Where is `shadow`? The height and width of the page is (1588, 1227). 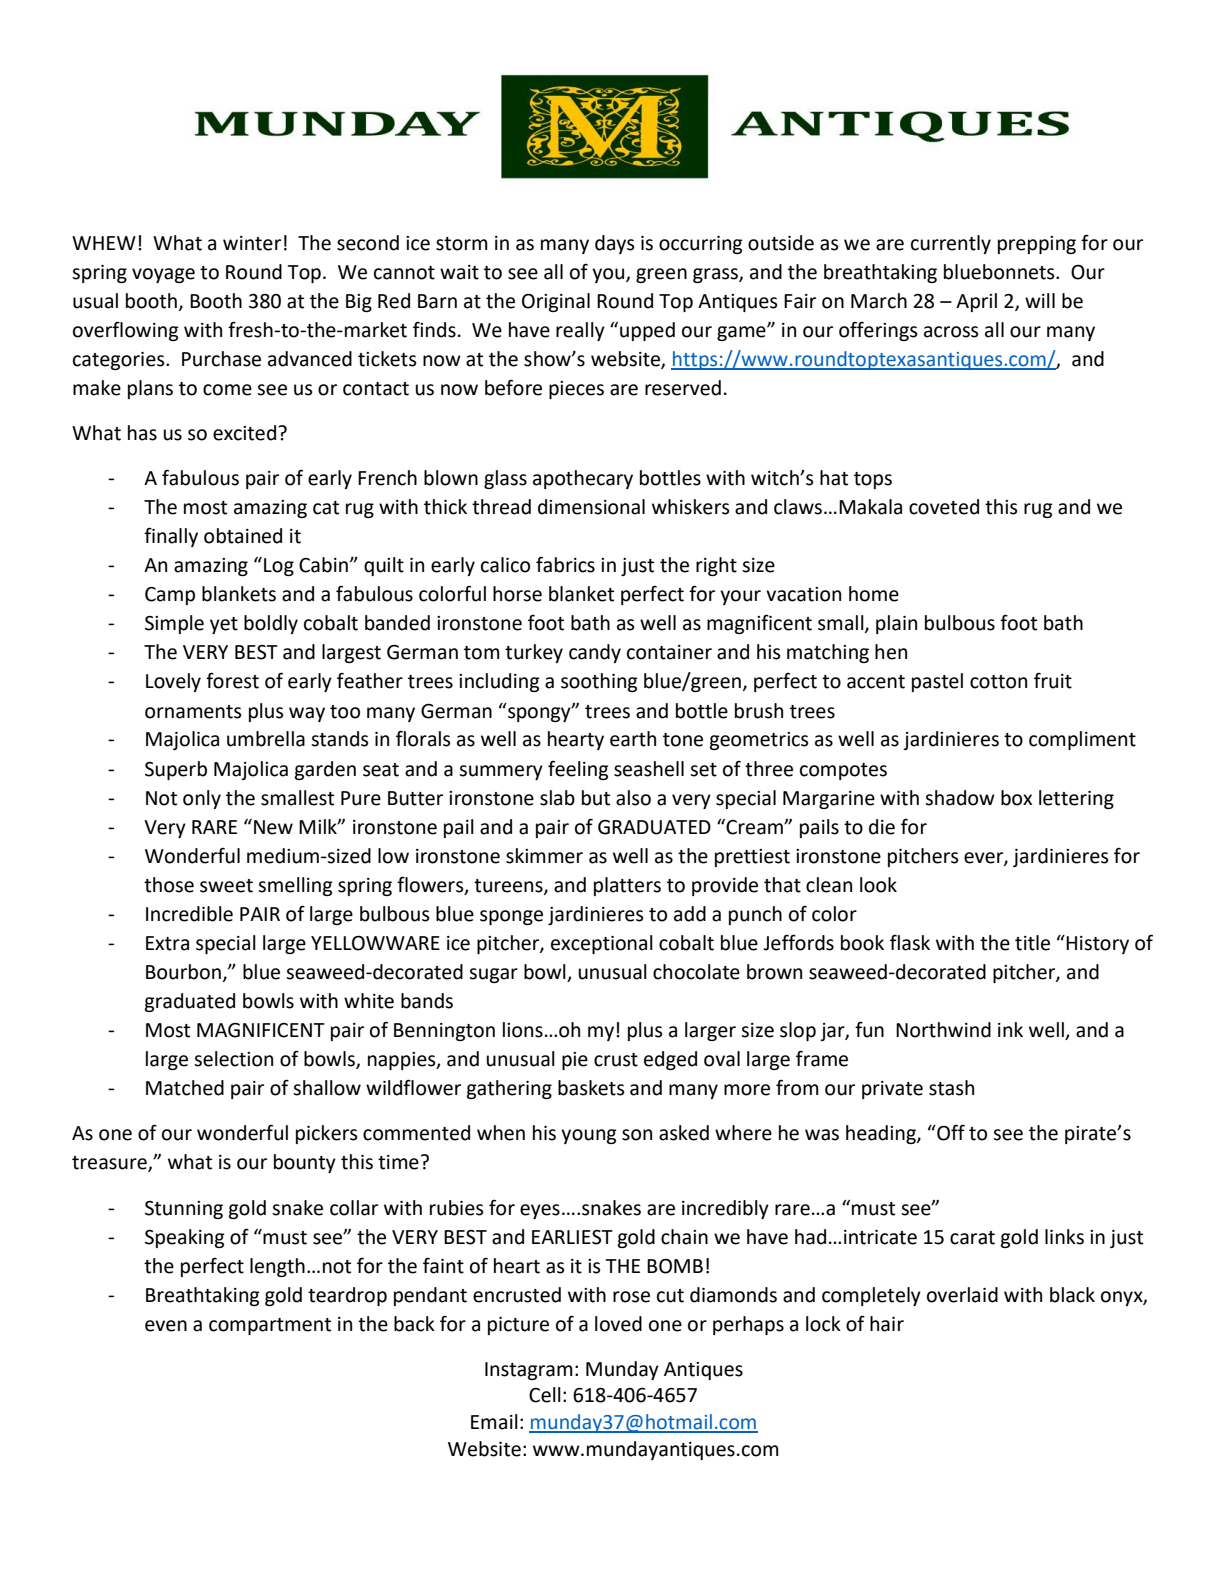
shadow is located at coordinates (960, 798).
